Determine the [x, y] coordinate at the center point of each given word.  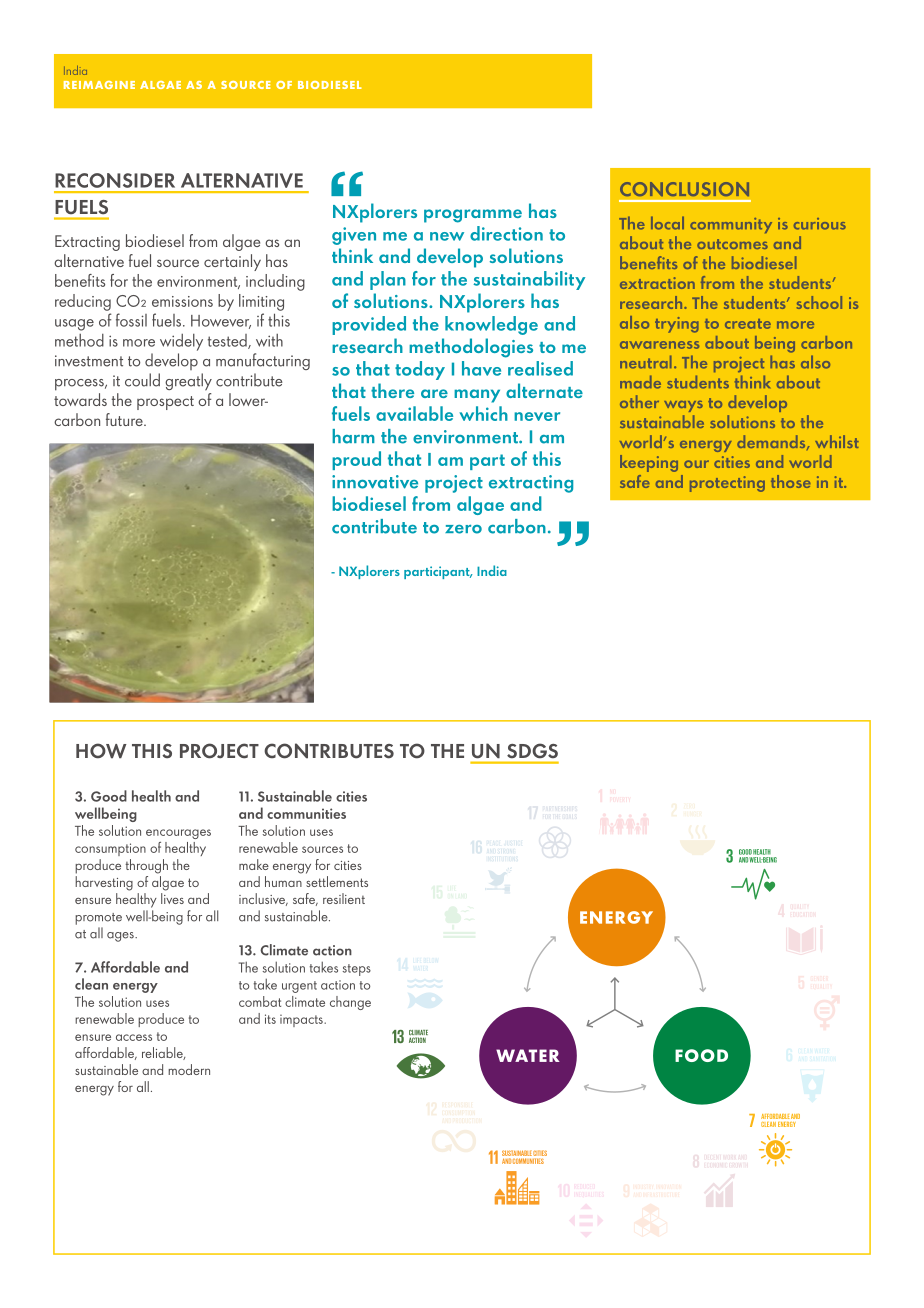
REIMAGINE [99, 85]
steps [357, 970]
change [350, 1003]
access [134, 1037]
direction [506, 233]
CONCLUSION [684, 189]
